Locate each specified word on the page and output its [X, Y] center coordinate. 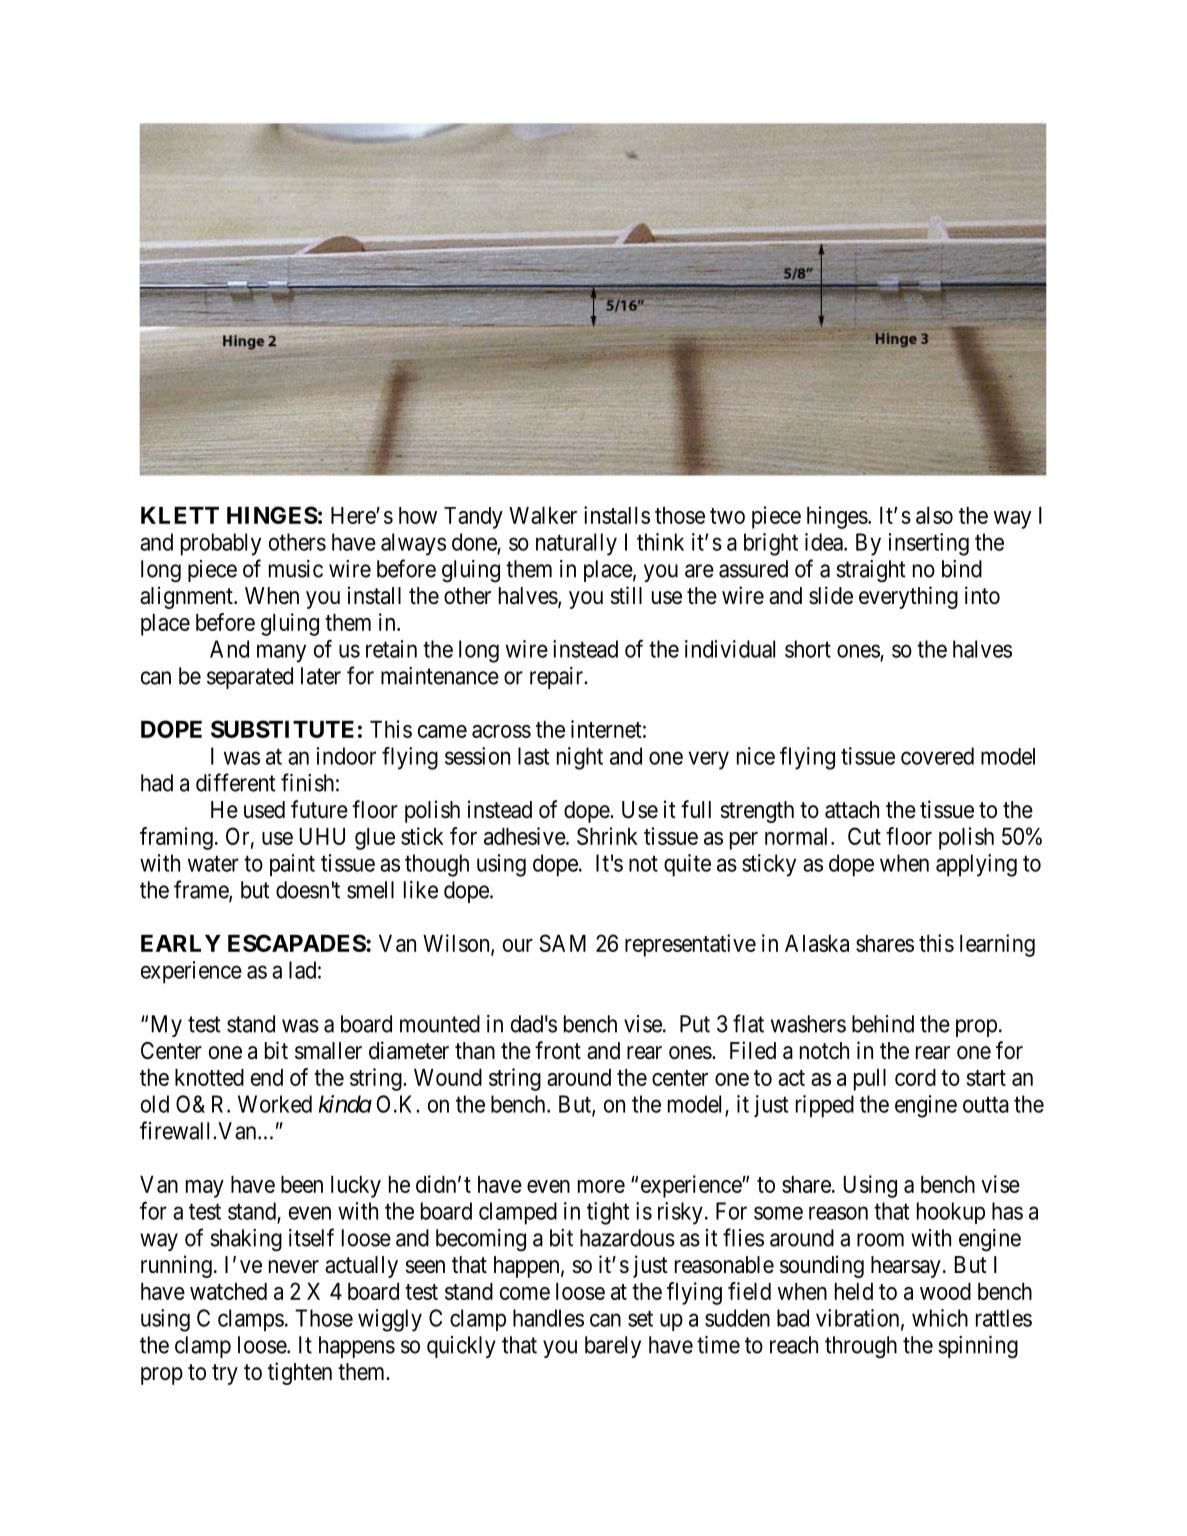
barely [613, 1347]
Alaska [817, 943]
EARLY [181, 943]
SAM [563, 943]
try [225, 1374]
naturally [576, 544]
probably [221, 544]
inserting [929, 544]
